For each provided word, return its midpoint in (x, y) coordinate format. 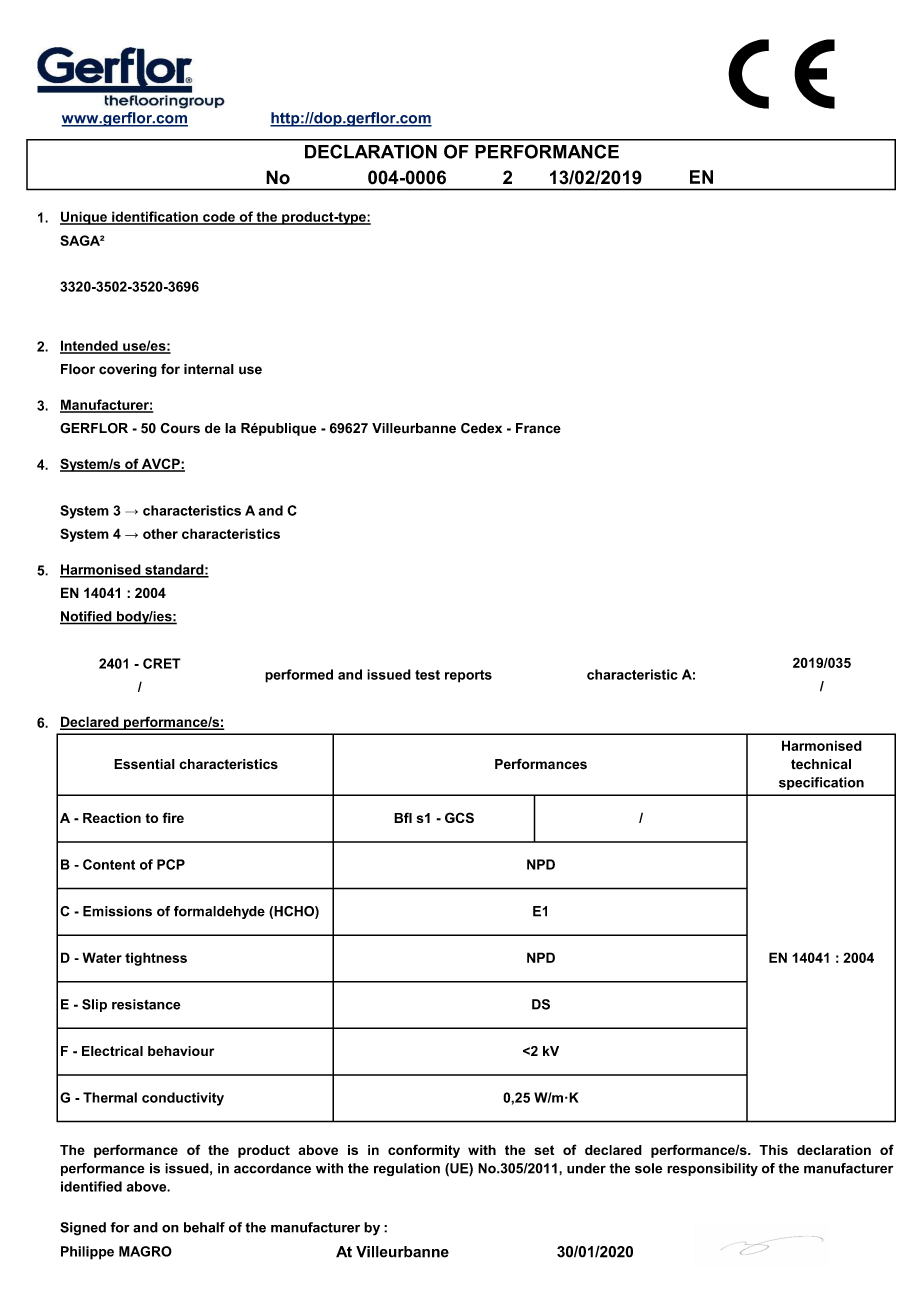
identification (155, 217)
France (538, 428)
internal (209, 369)
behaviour (181, 1051)
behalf (204, 1227)
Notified (87, 617)
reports (468, 676)
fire (173, 817)
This (773, 1150)
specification (821, 783)
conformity (424, 1151)
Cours (180, 428)
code (219, 217)
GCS (459, 817)
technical (821, 764)
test (427, 675)
